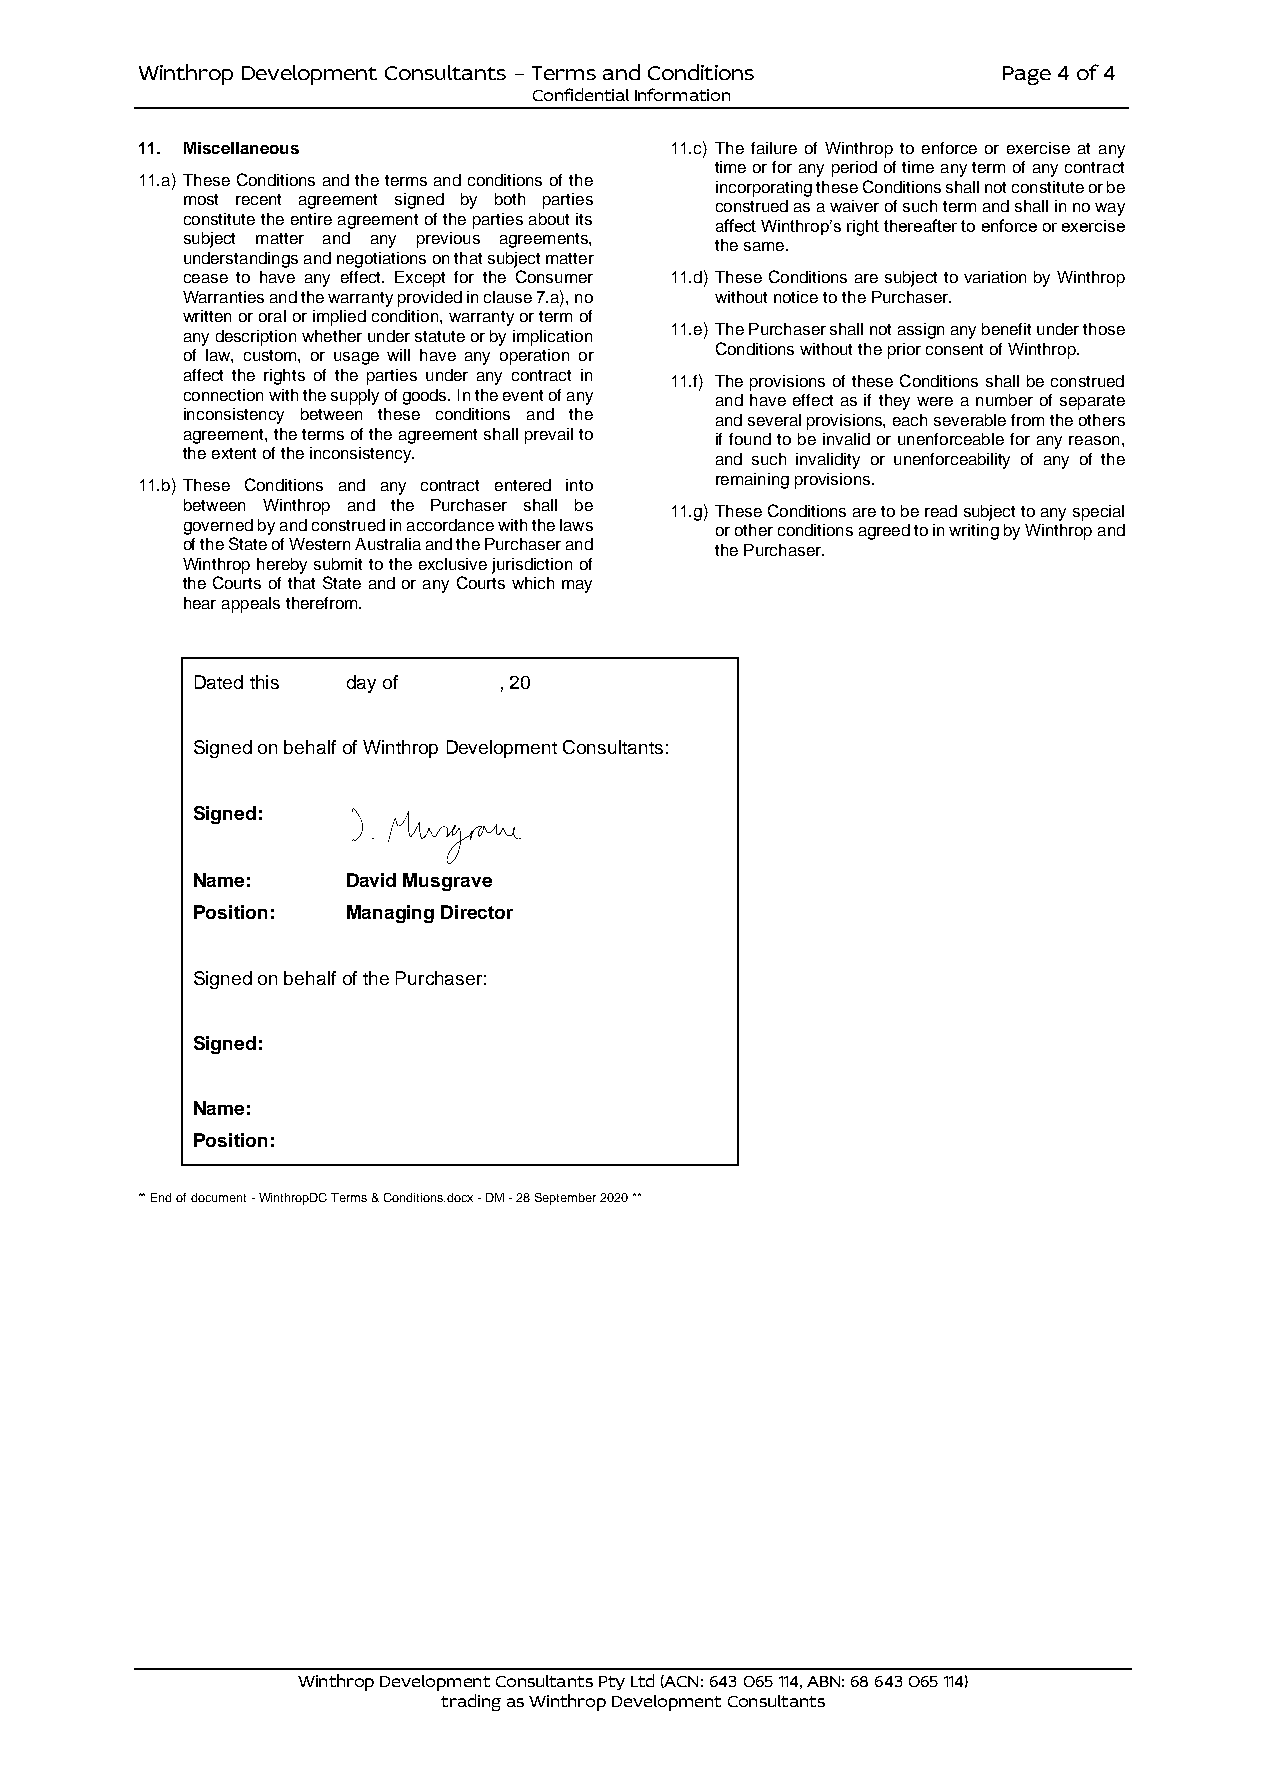 The width and height of the screenshot is (1263, 1787). What do you see at coordinates (1027, 75) in the screenshot?
I see `Page` at bounding box center [1027, 75].
